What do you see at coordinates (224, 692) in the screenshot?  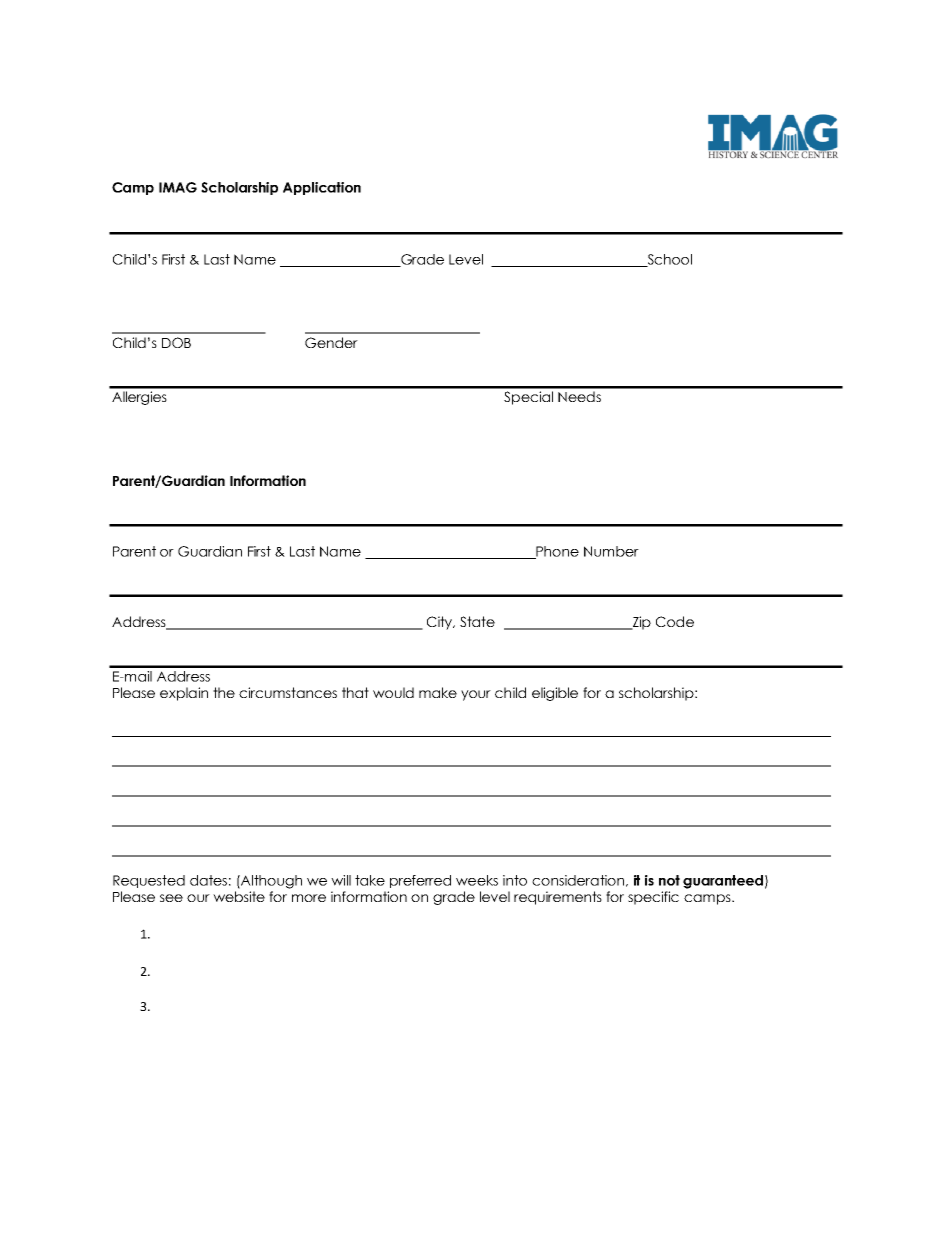 I see `the` at bounding box center [224, 692].
